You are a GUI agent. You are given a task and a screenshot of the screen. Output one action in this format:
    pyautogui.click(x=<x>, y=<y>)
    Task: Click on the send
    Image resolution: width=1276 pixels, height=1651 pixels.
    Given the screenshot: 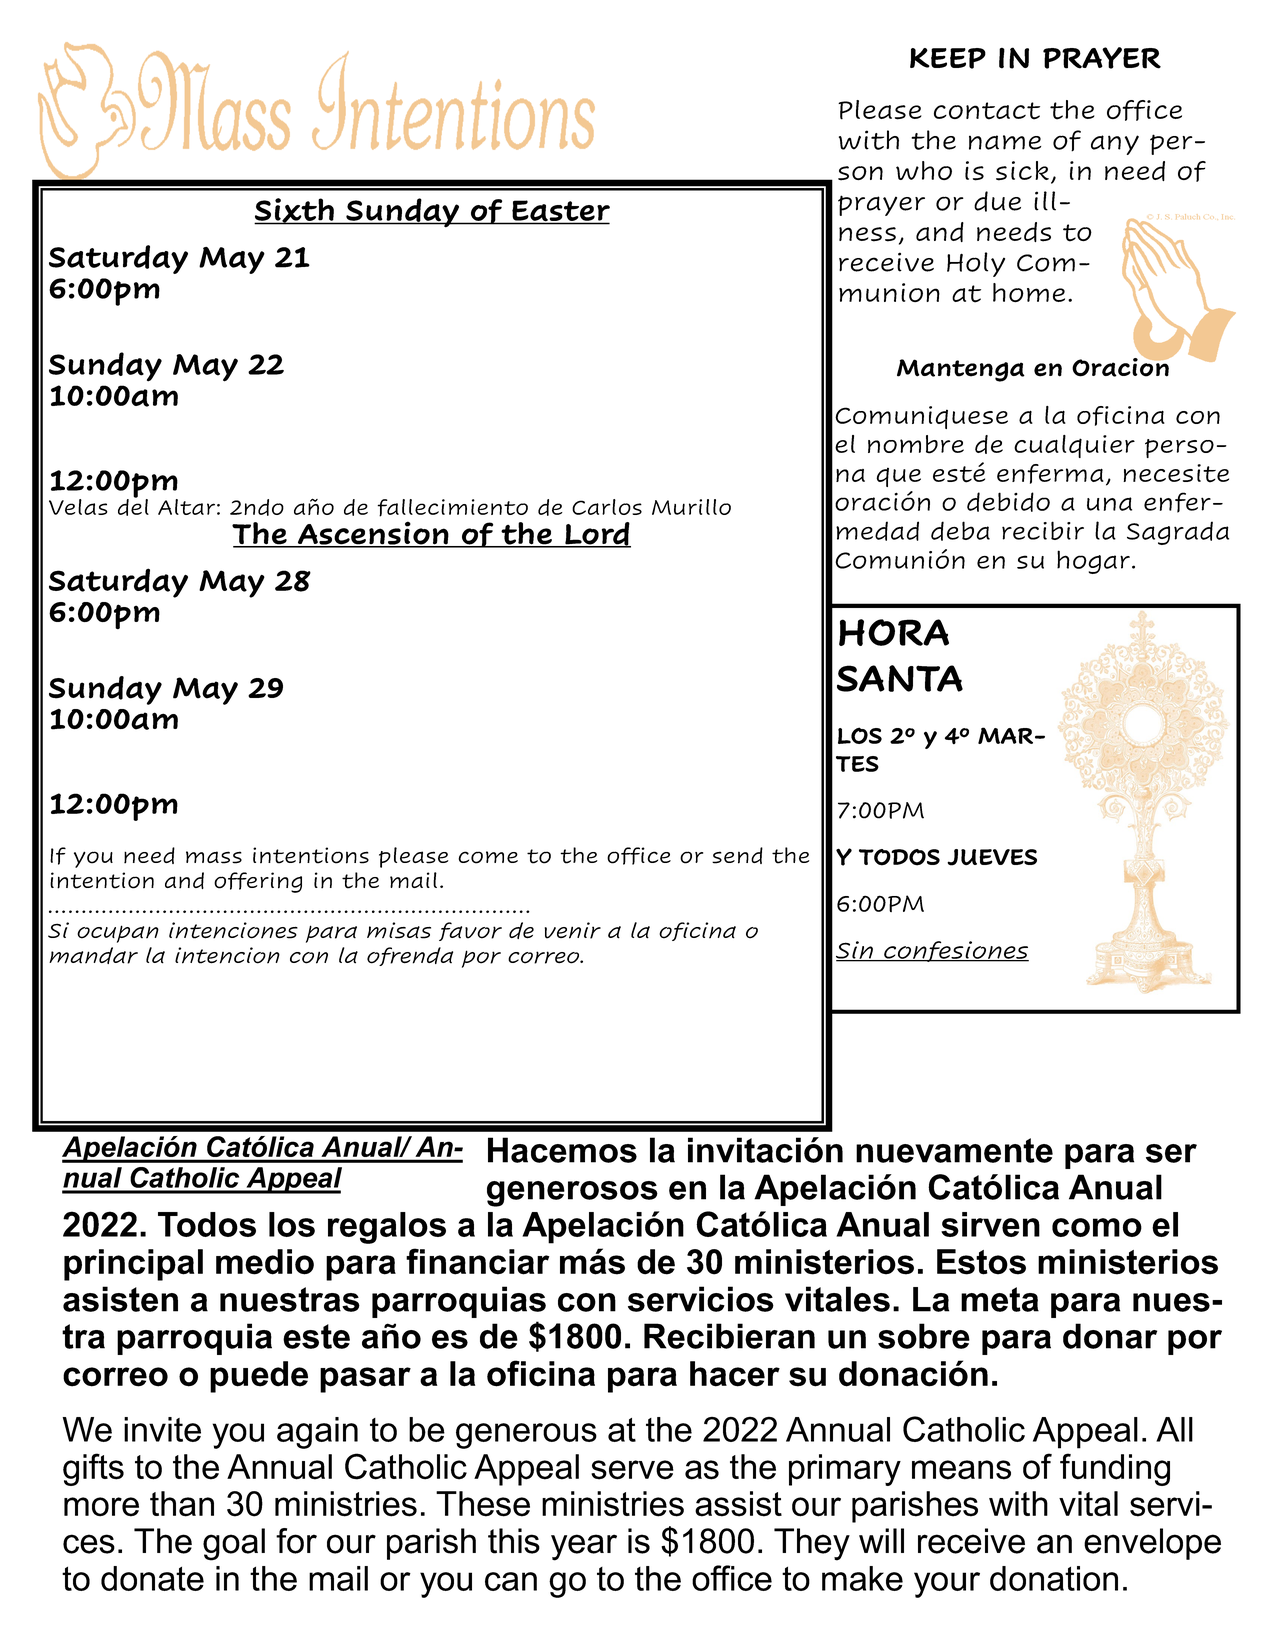 What is the action you would take?
    pyautogui.click(x=737, y=855)
